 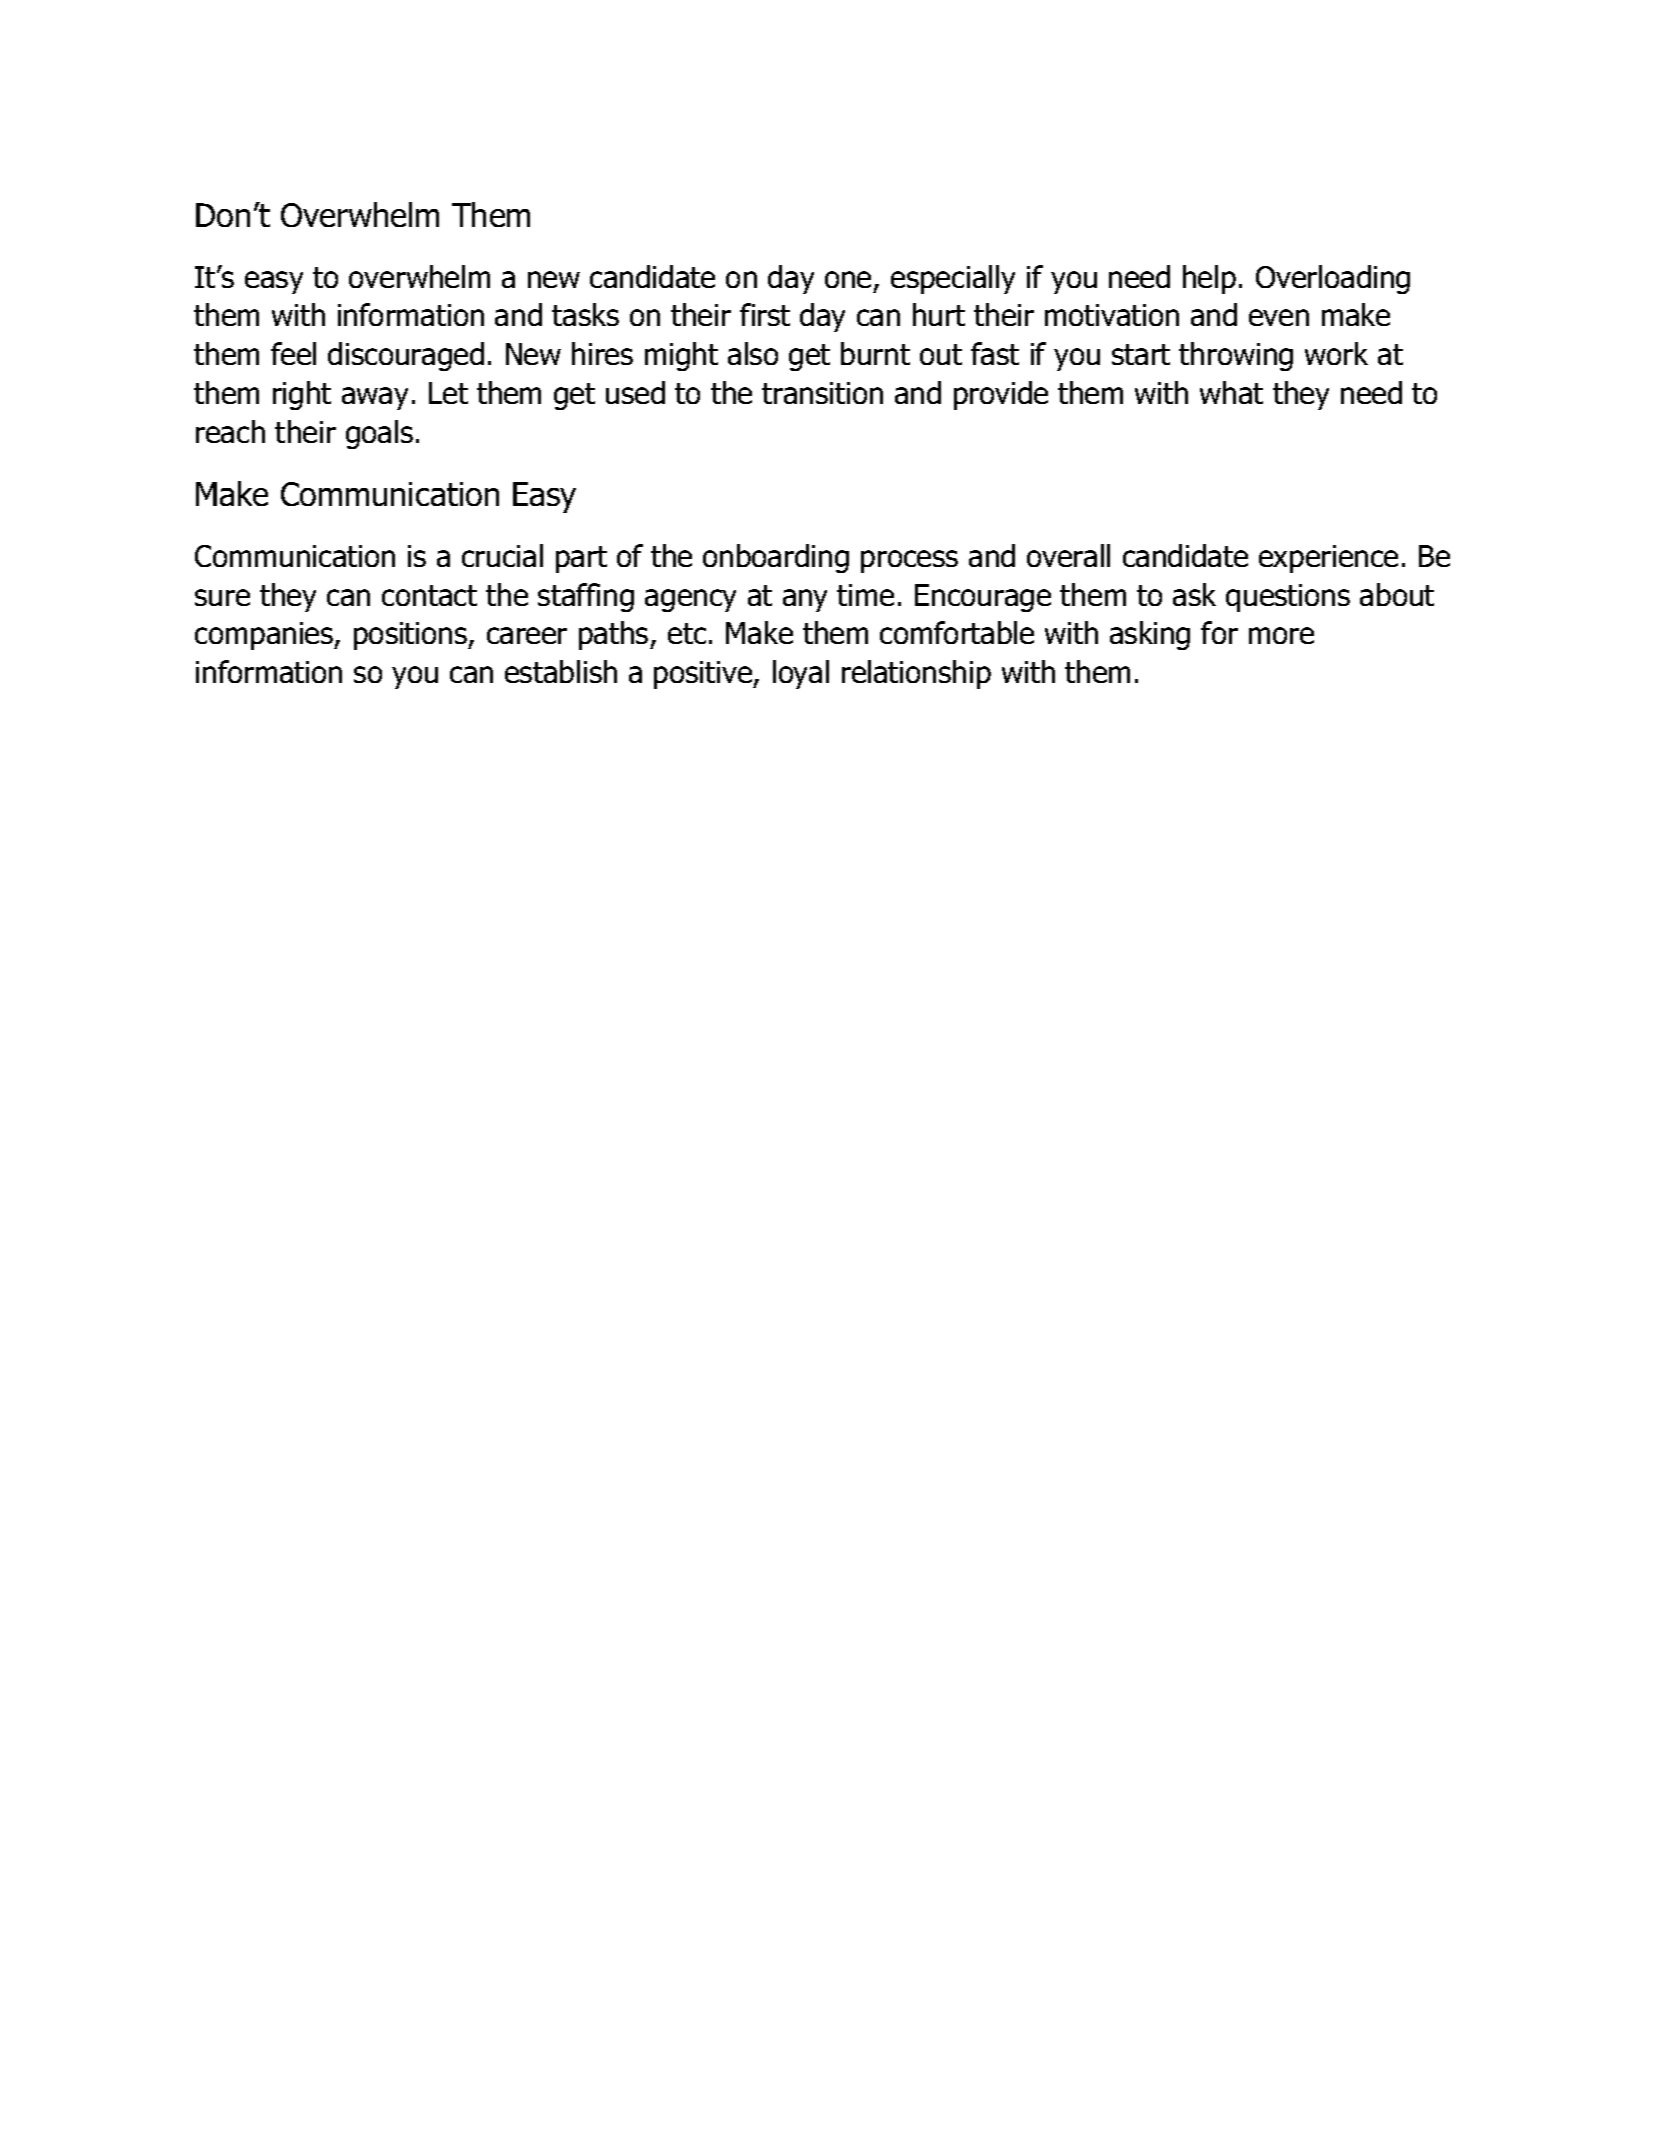 What do you see at coordinates (502, 555) in the screenshot?
I see `crucial` at bounding box center [502, 555].
